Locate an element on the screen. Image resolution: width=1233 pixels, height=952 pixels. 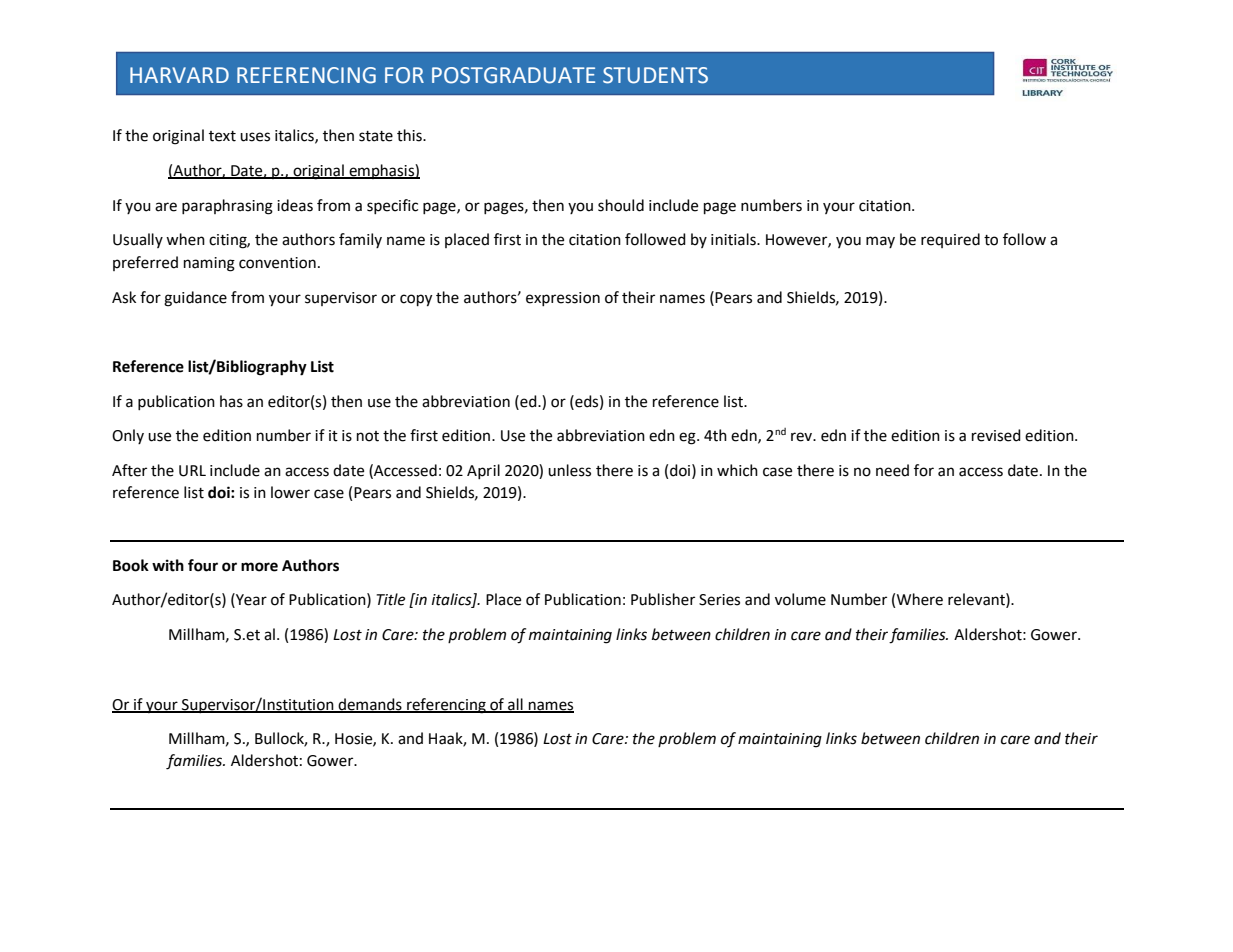
need is located at coordinates (892, 470).
